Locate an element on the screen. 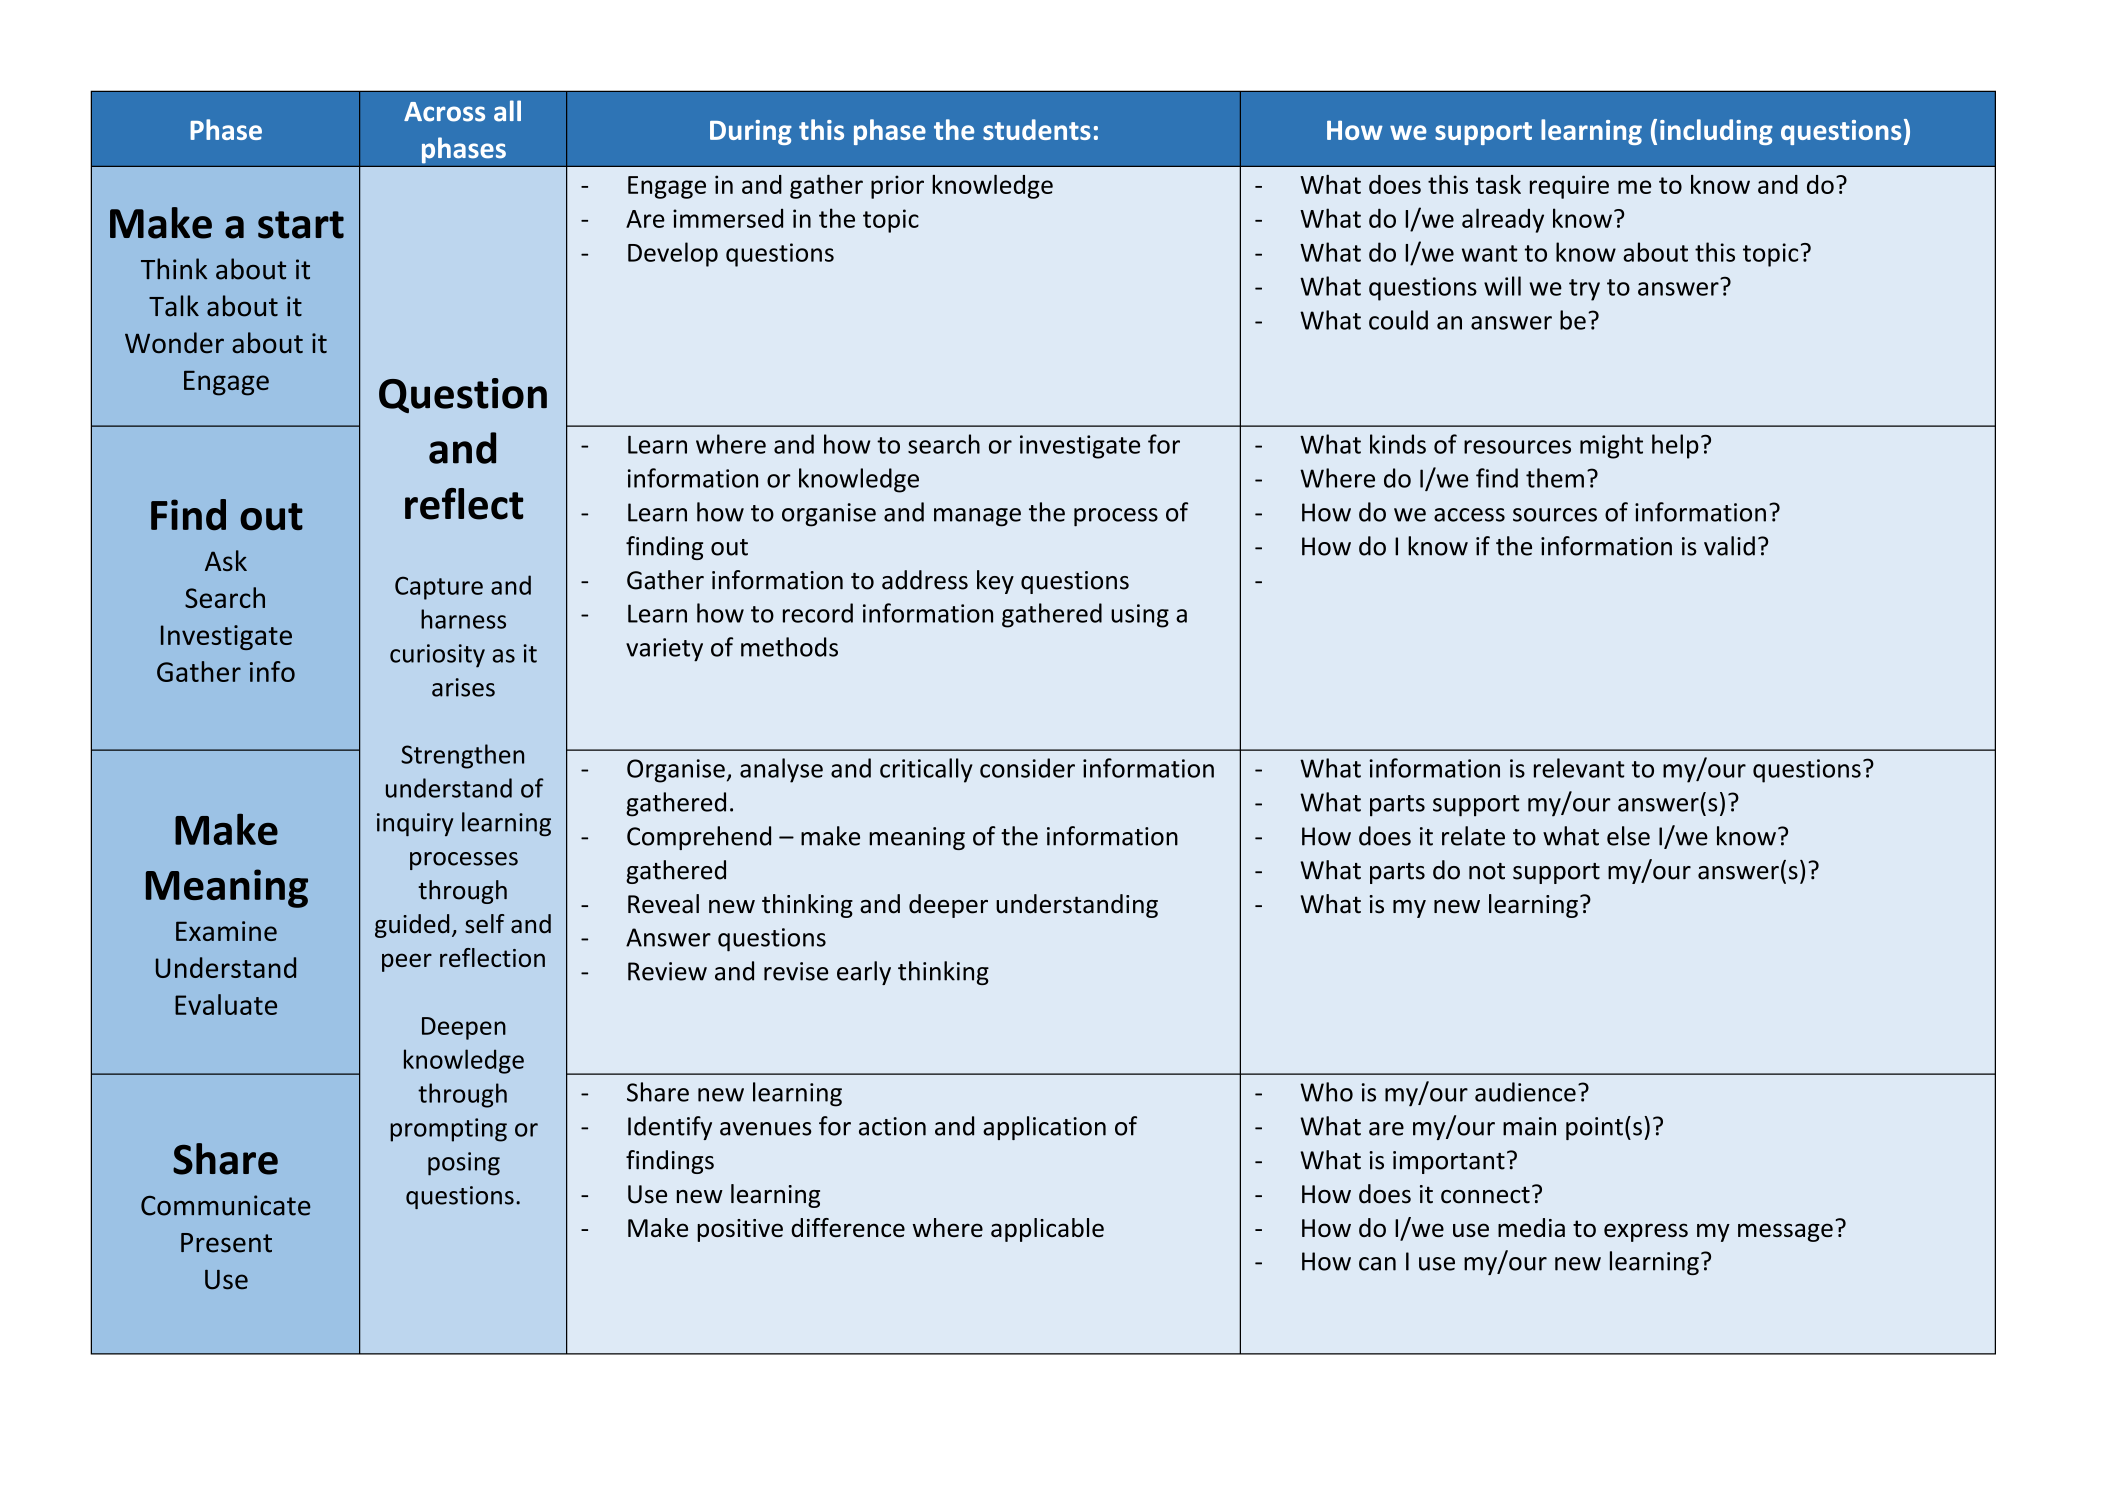 Image resolution: width=2124 pixels, height=1501 pixels. inquiry is located at coordinates (415, 824).
